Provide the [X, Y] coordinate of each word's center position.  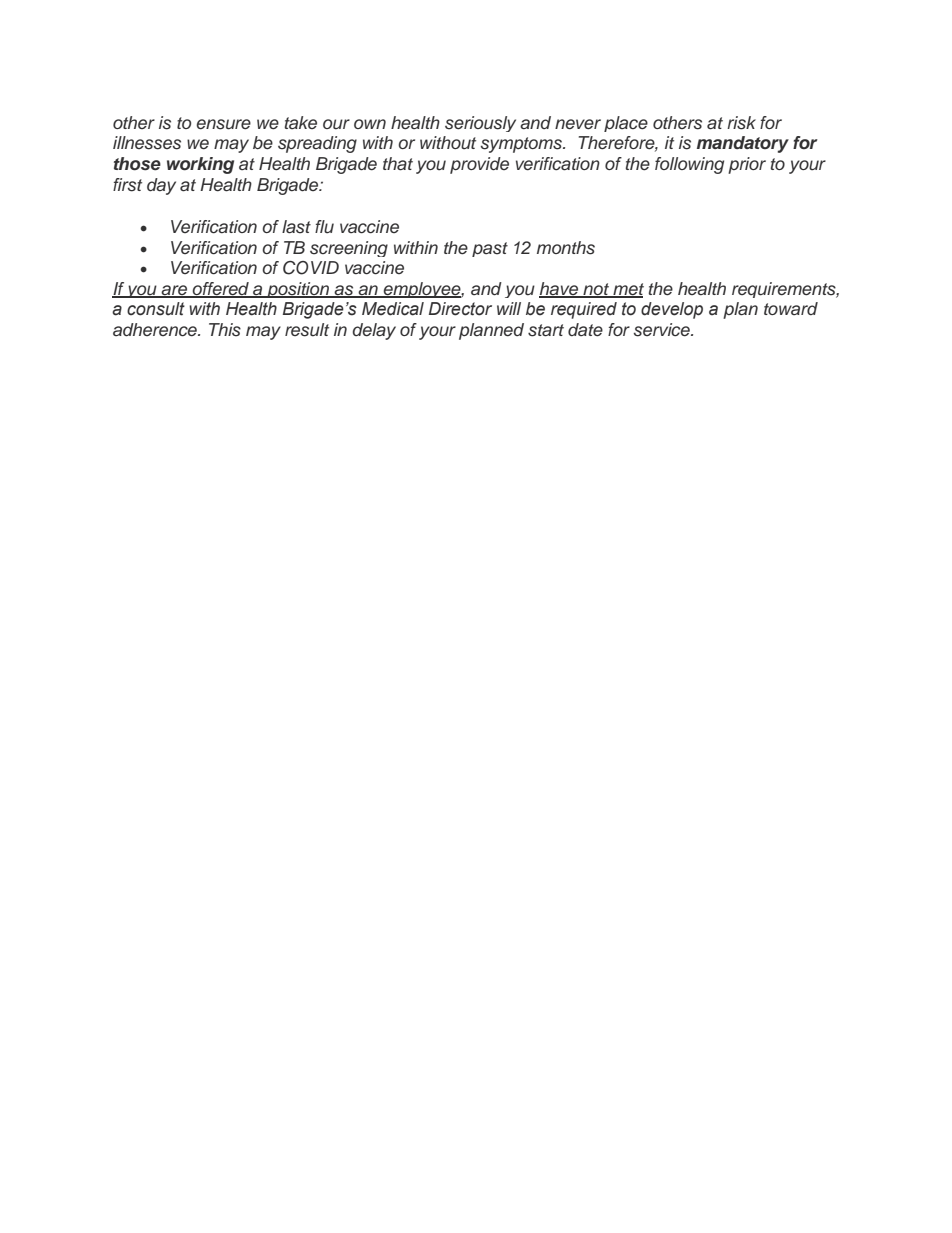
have [559, 290]
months [566, 248]
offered [221, 290]
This [225, 330]
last [296, 227]
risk [741, 123]
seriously [480, 124]
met [627, 290]
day [161, 186]
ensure [223, 124]
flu [324, 227]
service [663, 330]
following [689, 165]
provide [479, 165]
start [546, 330]
